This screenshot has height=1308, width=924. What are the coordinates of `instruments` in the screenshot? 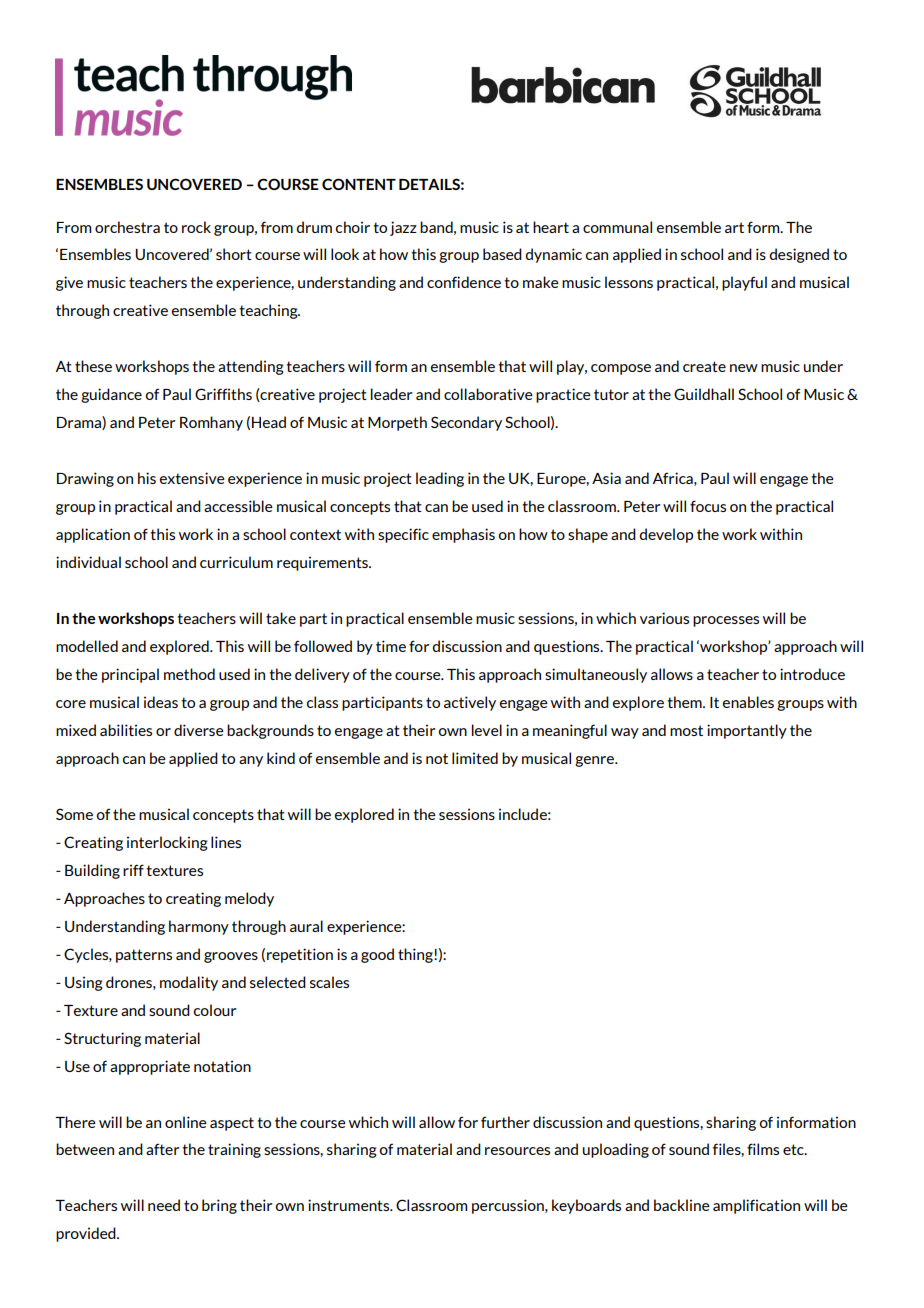 It's located at (350, 1205).
